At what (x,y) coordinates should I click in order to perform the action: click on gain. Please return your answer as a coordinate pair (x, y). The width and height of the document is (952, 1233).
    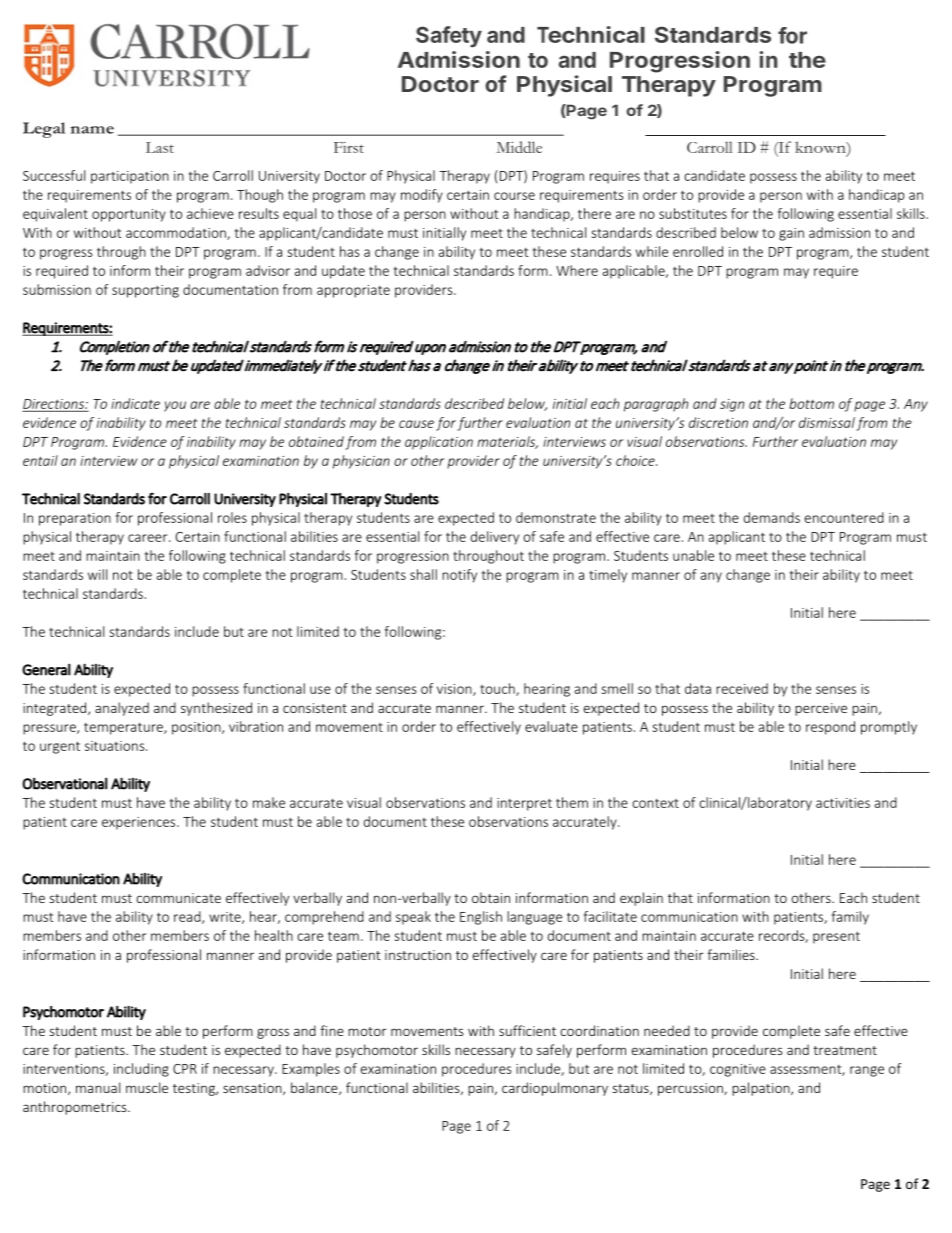
    Looking at the image, I should click on (791, 234).
